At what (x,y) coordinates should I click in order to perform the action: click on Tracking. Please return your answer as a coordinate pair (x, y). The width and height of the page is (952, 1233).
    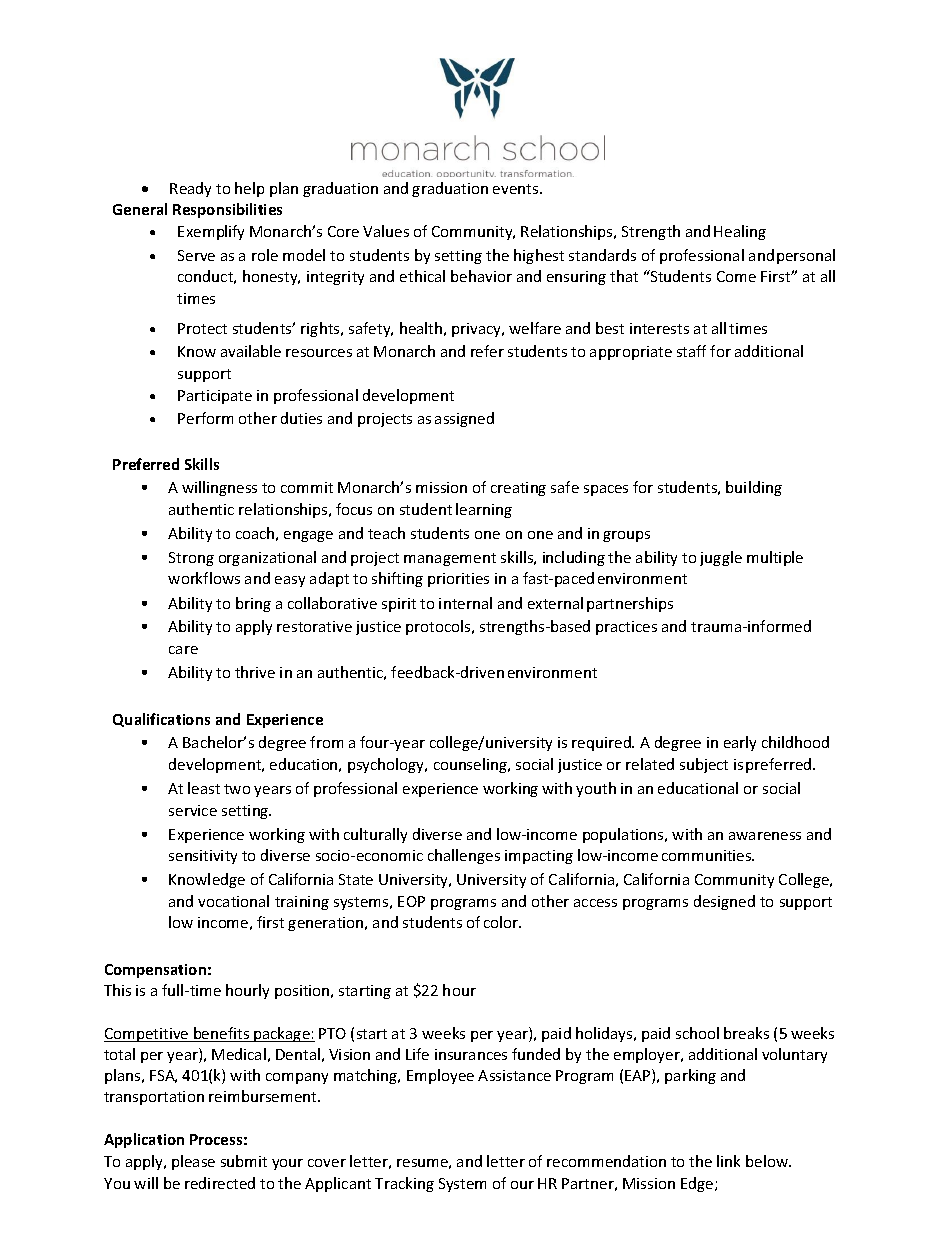
    Looking at the image, I should click on (404, 1184).
